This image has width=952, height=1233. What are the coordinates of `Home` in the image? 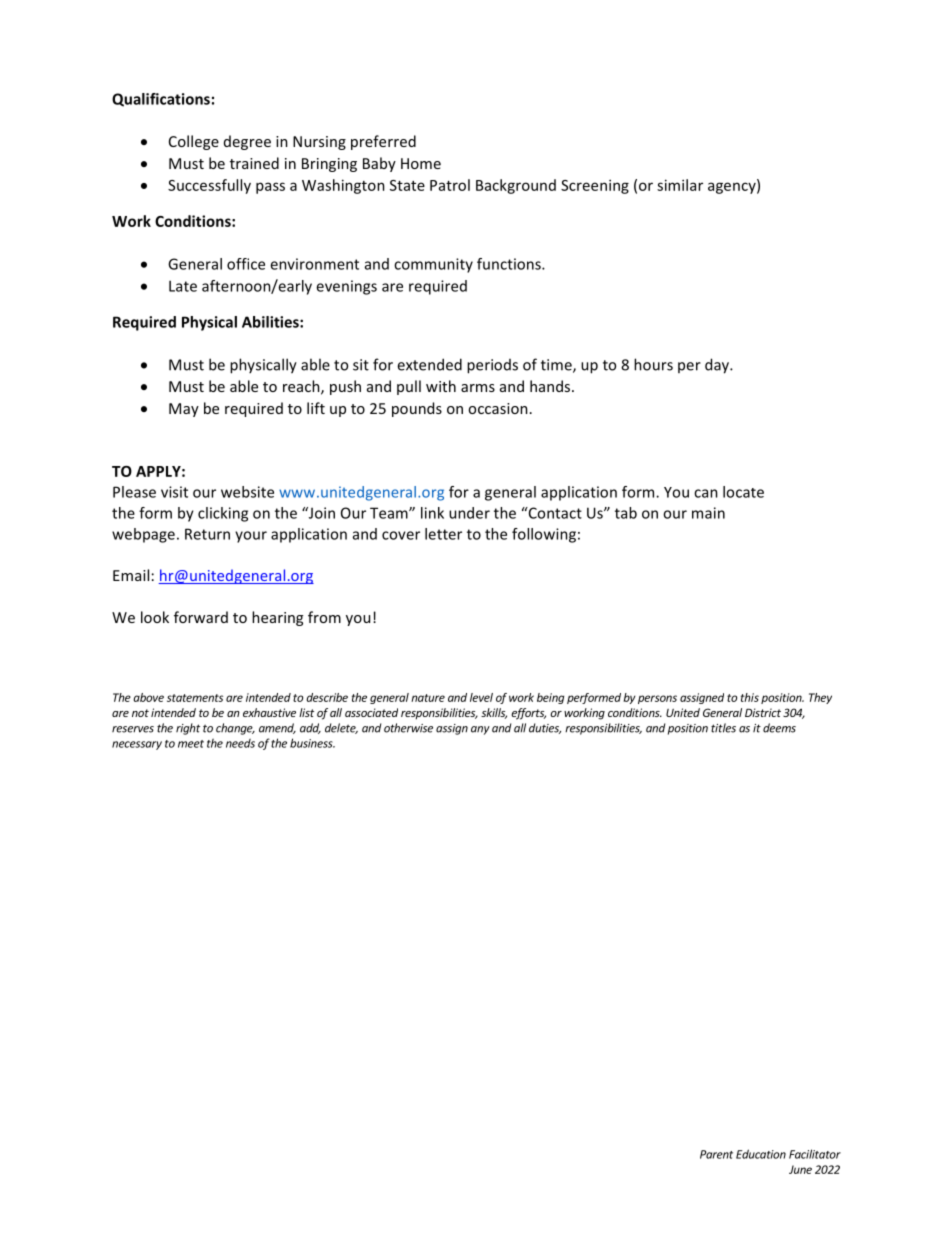 It's located at (421, 163).
